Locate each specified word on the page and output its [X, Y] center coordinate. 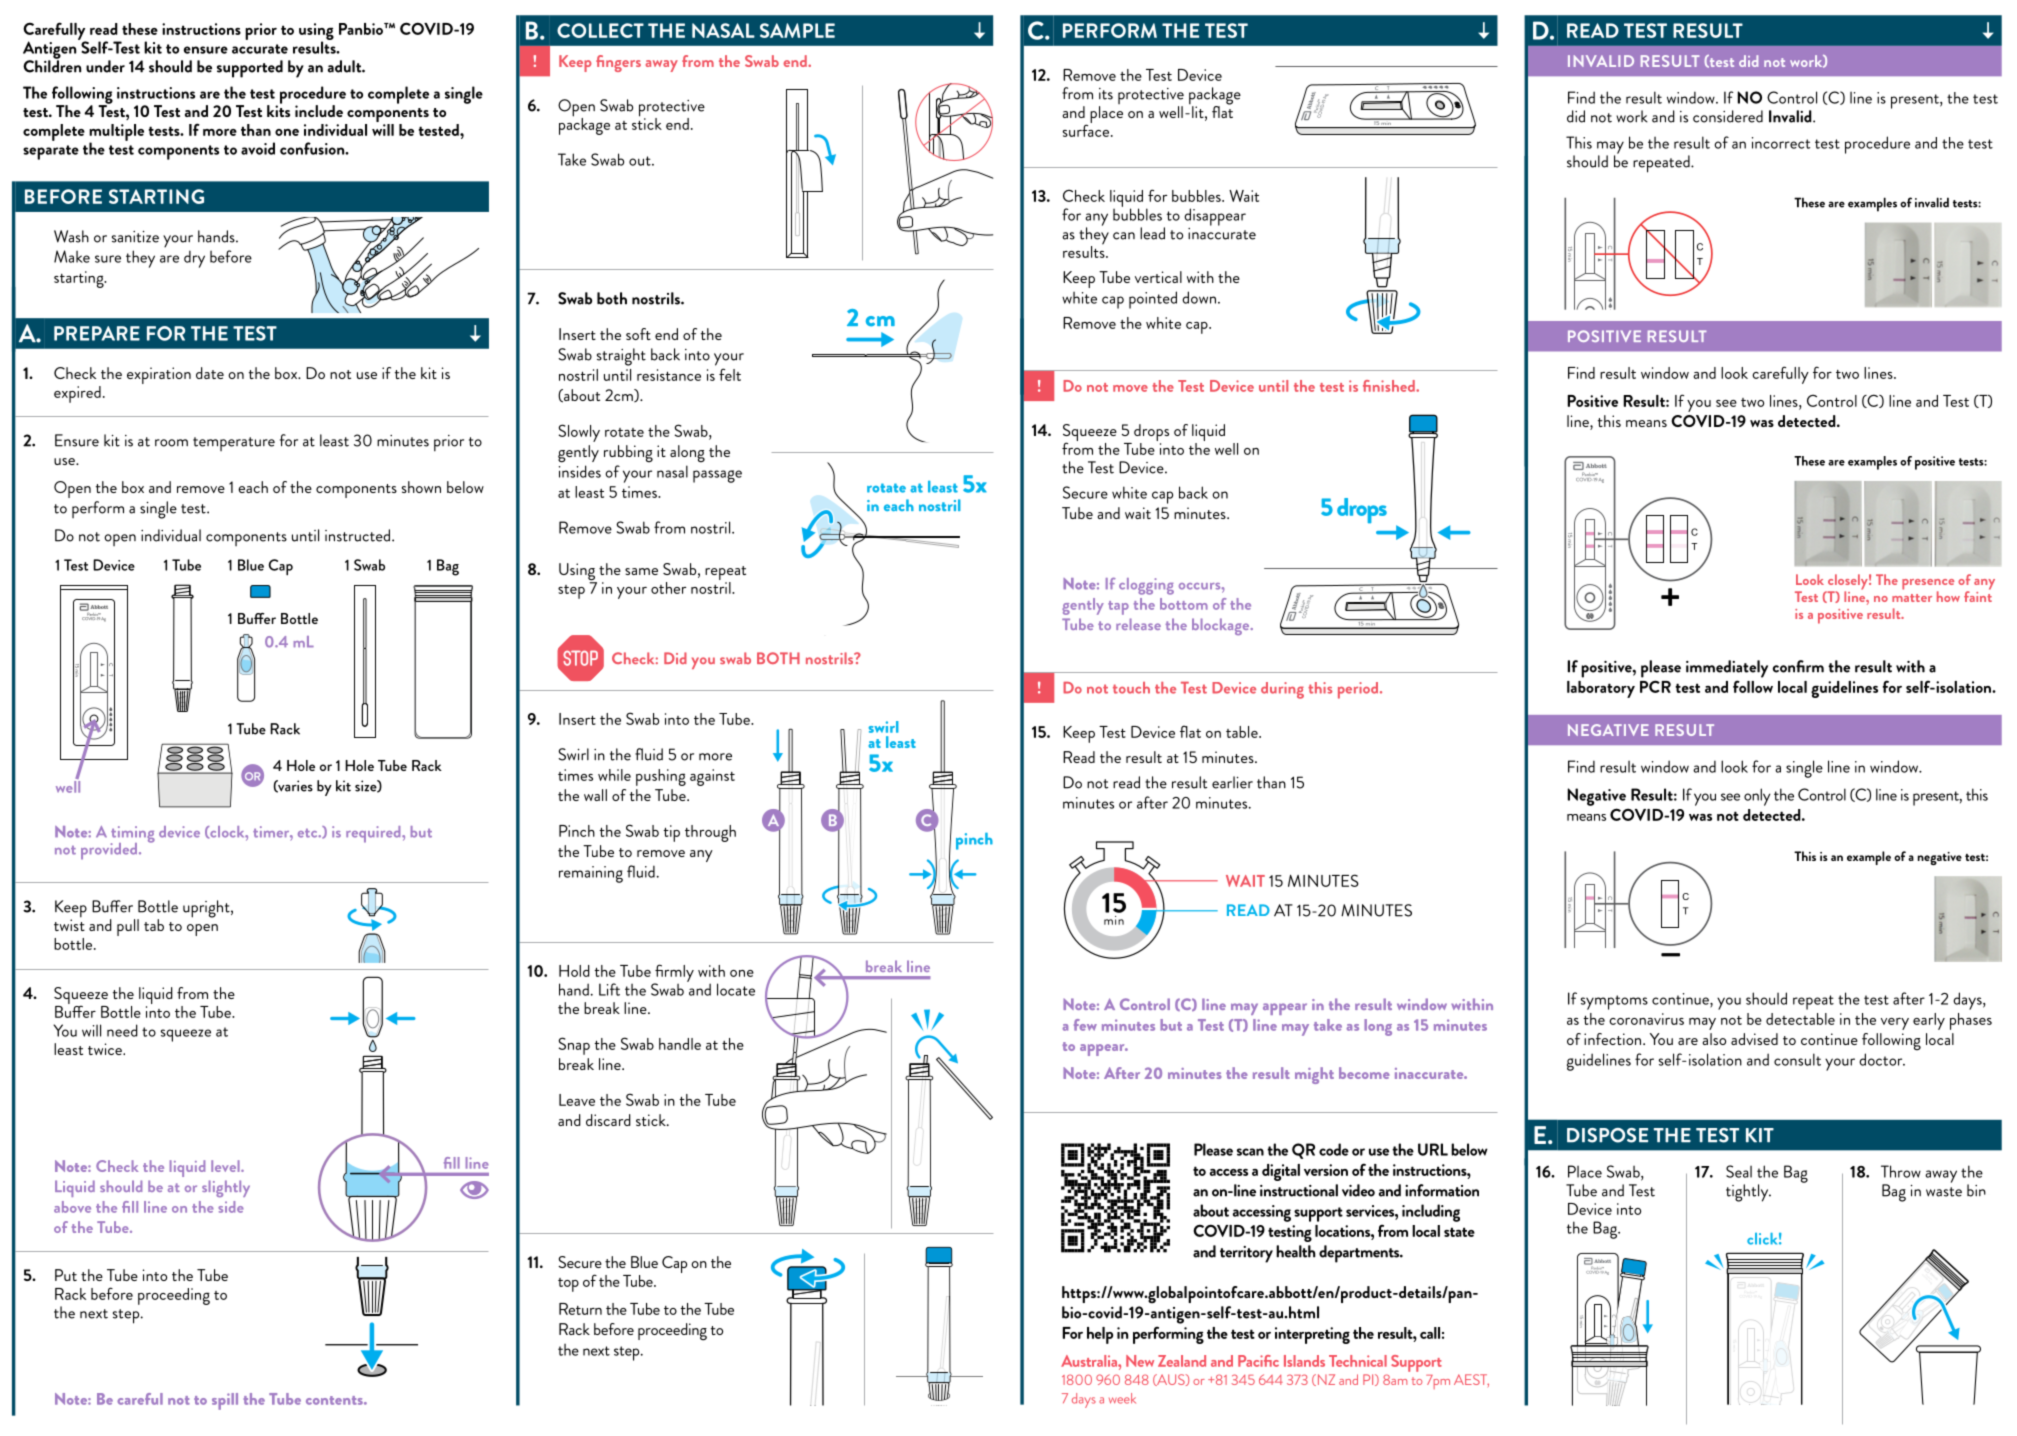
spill [225, 1401]
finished [1390, 386]
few [1085, 1025]
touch [1131, 688]
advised [1754, 1039]
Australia [1090, 1361]
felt [730, 374]
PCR [1655, 686]
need [122, 1030]
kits [278, 110]
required [374, 834]
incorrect [1781, 143]
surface [1087, 129]
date [210, 373]
